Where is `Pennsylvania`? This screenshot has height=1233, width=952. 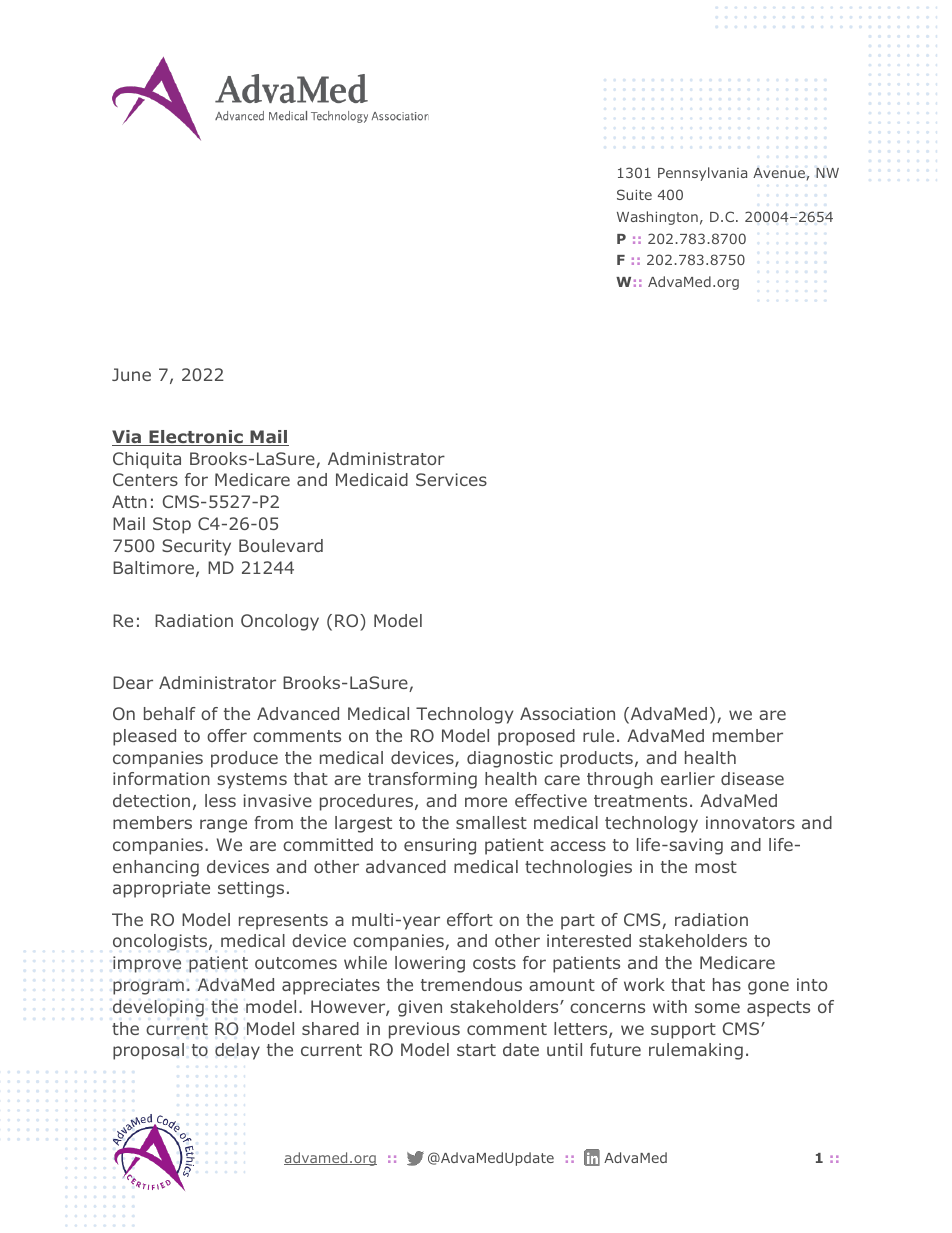
Pennsylvania is located at coordinates (702, 174).
